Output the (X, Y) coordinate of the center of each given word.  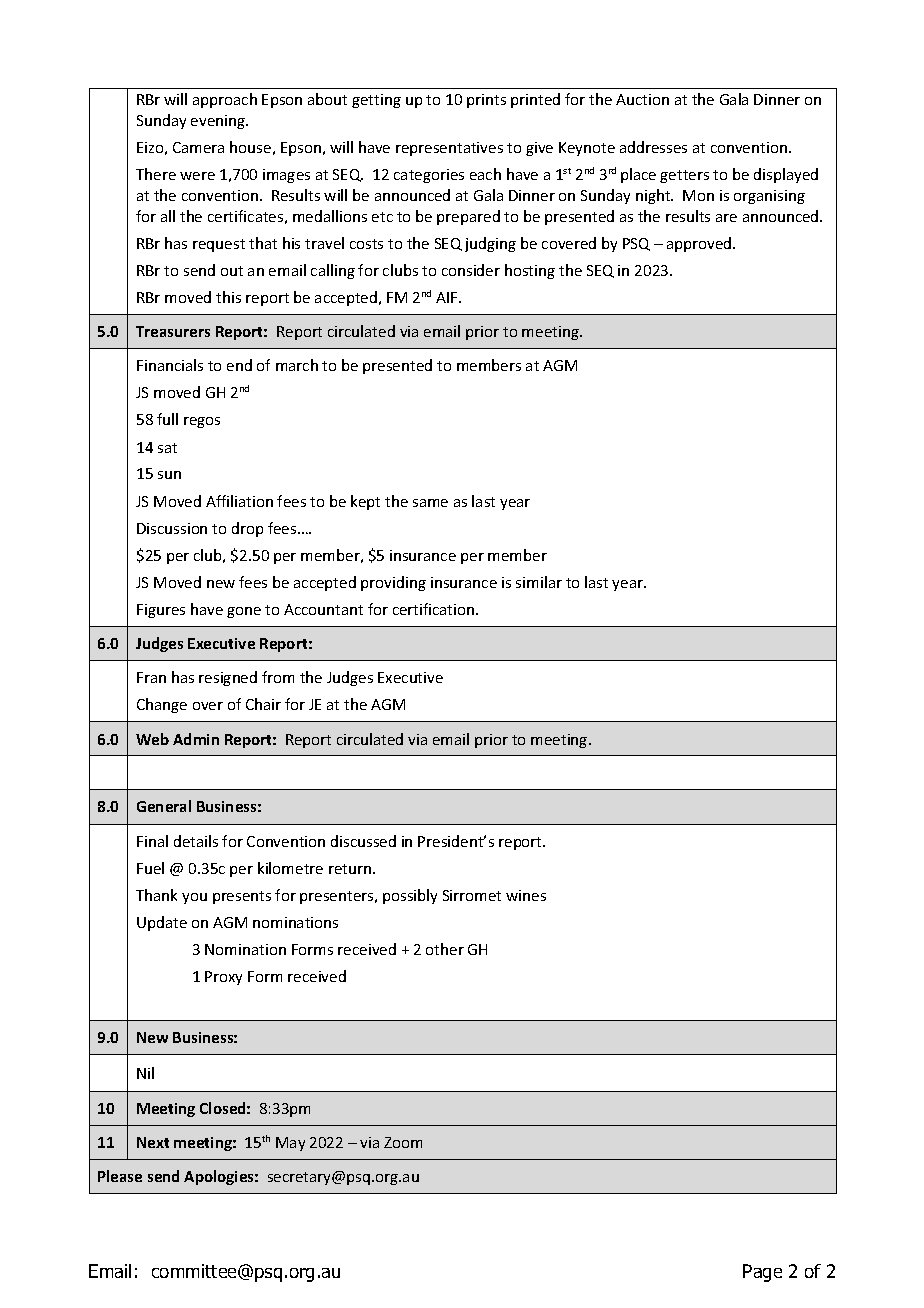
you (194, 898)
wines (526, 895)
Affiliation (239, 501)
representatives (449, 149)
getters (684, 176)
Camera (198, 147)
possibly (410, 896)
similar (539, 582)
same (430, 503)
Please (120, 1176)
